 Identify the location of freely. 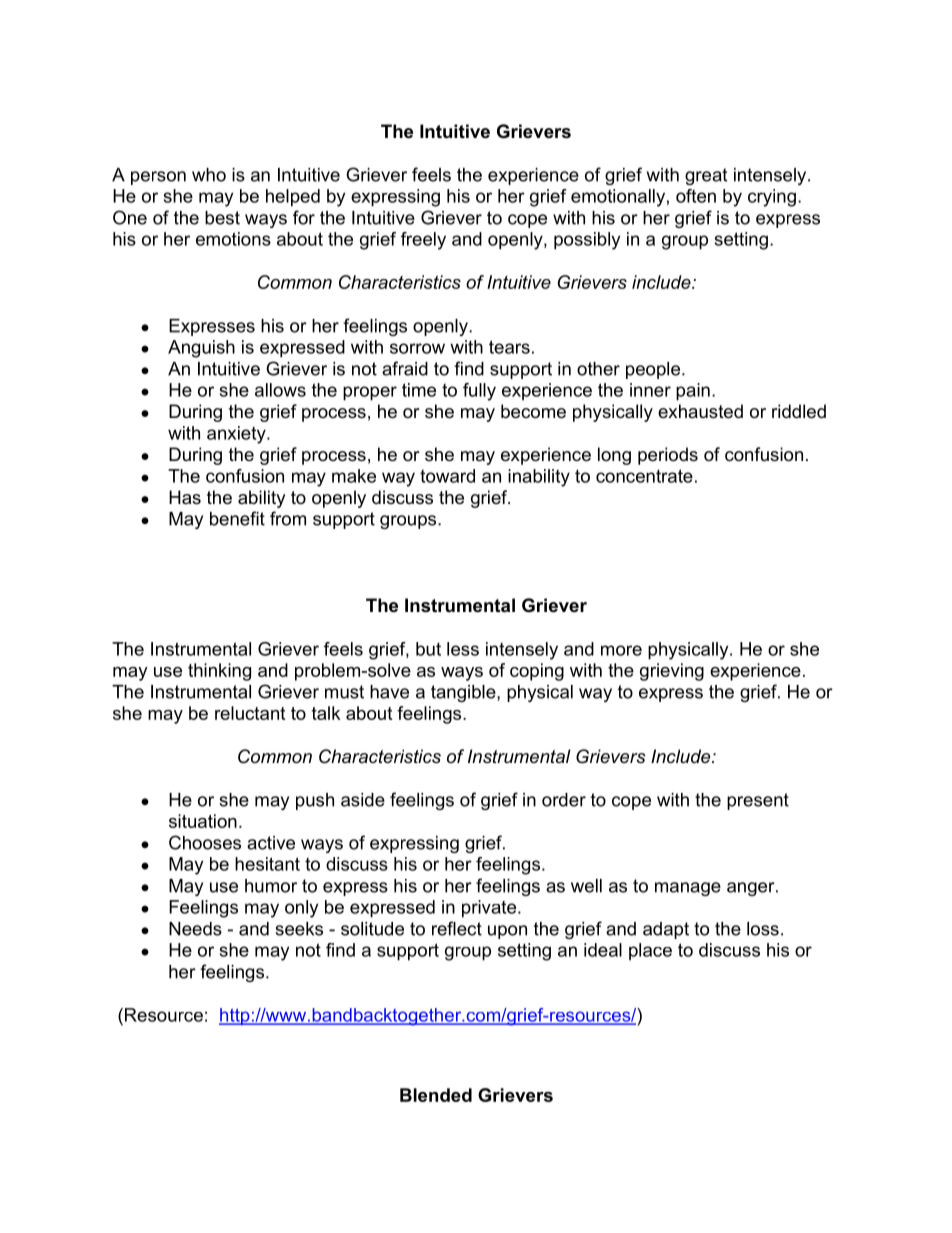
(423, 241).
